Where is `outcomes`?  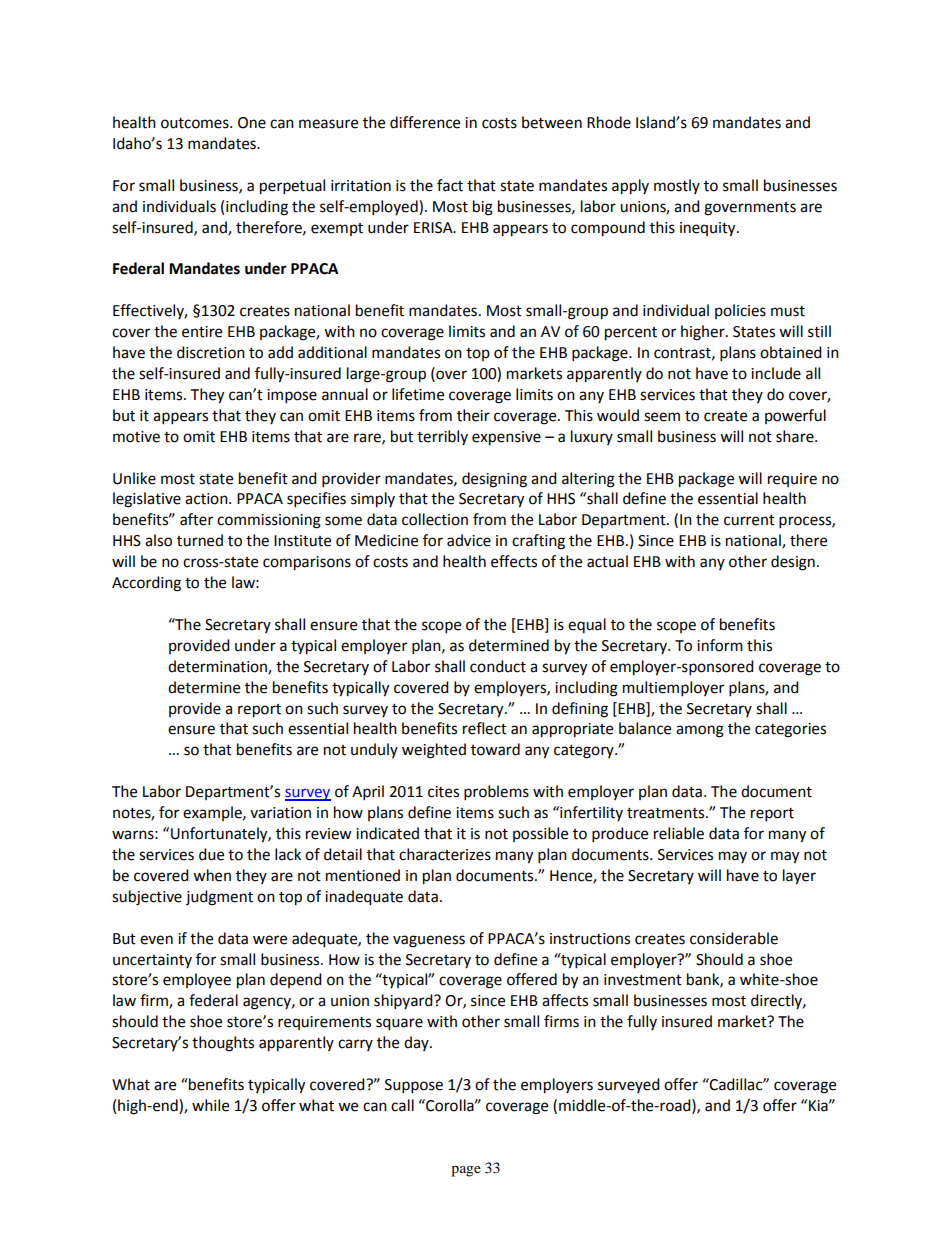 outcomes is located at coordinates (196, 123).
